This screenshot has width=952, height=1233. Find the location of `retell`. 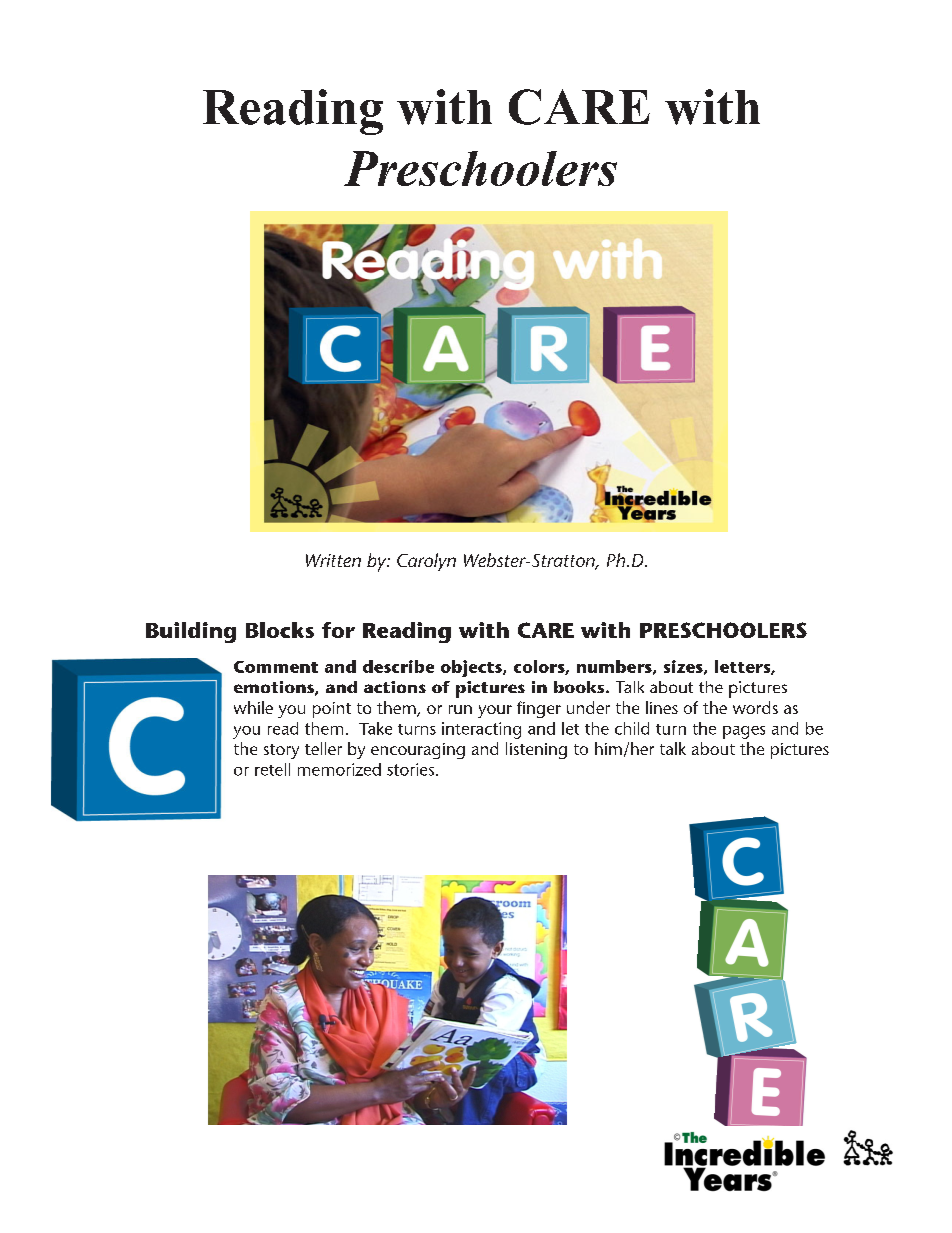

retell is located at coordinates (272, 769).
